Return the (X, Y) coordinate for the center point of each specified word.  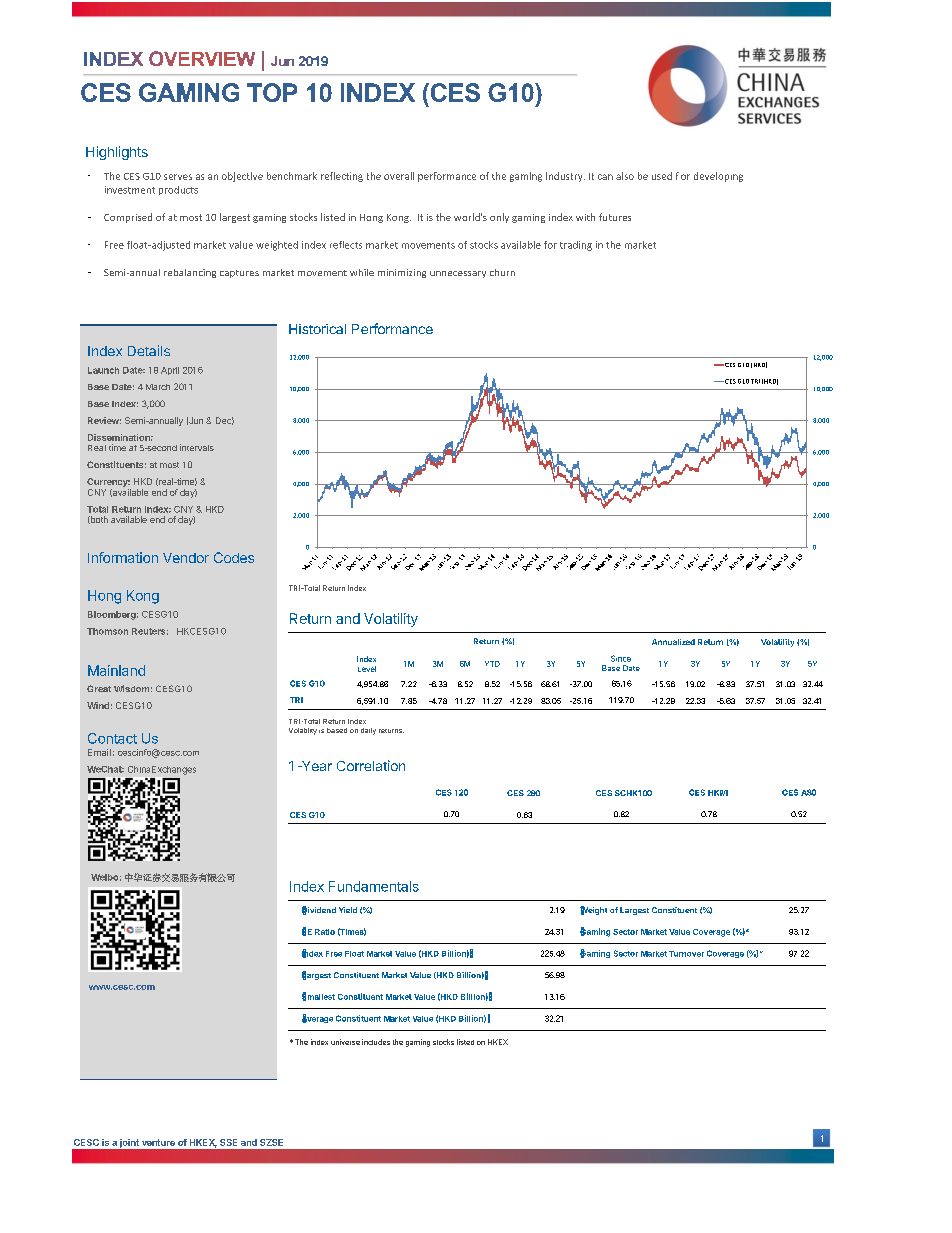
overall (399, 176)
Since (621, 658)
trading (576, 246)
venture (158, 1142)
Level (367, 669)
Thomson (107, 631)
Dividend (319, 910)
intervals (197, 447)
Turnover (686, 954)
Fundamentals (374, 886)
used (662, 176)
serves (178, 177)
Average (317, 1018)
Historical (317, 329)
